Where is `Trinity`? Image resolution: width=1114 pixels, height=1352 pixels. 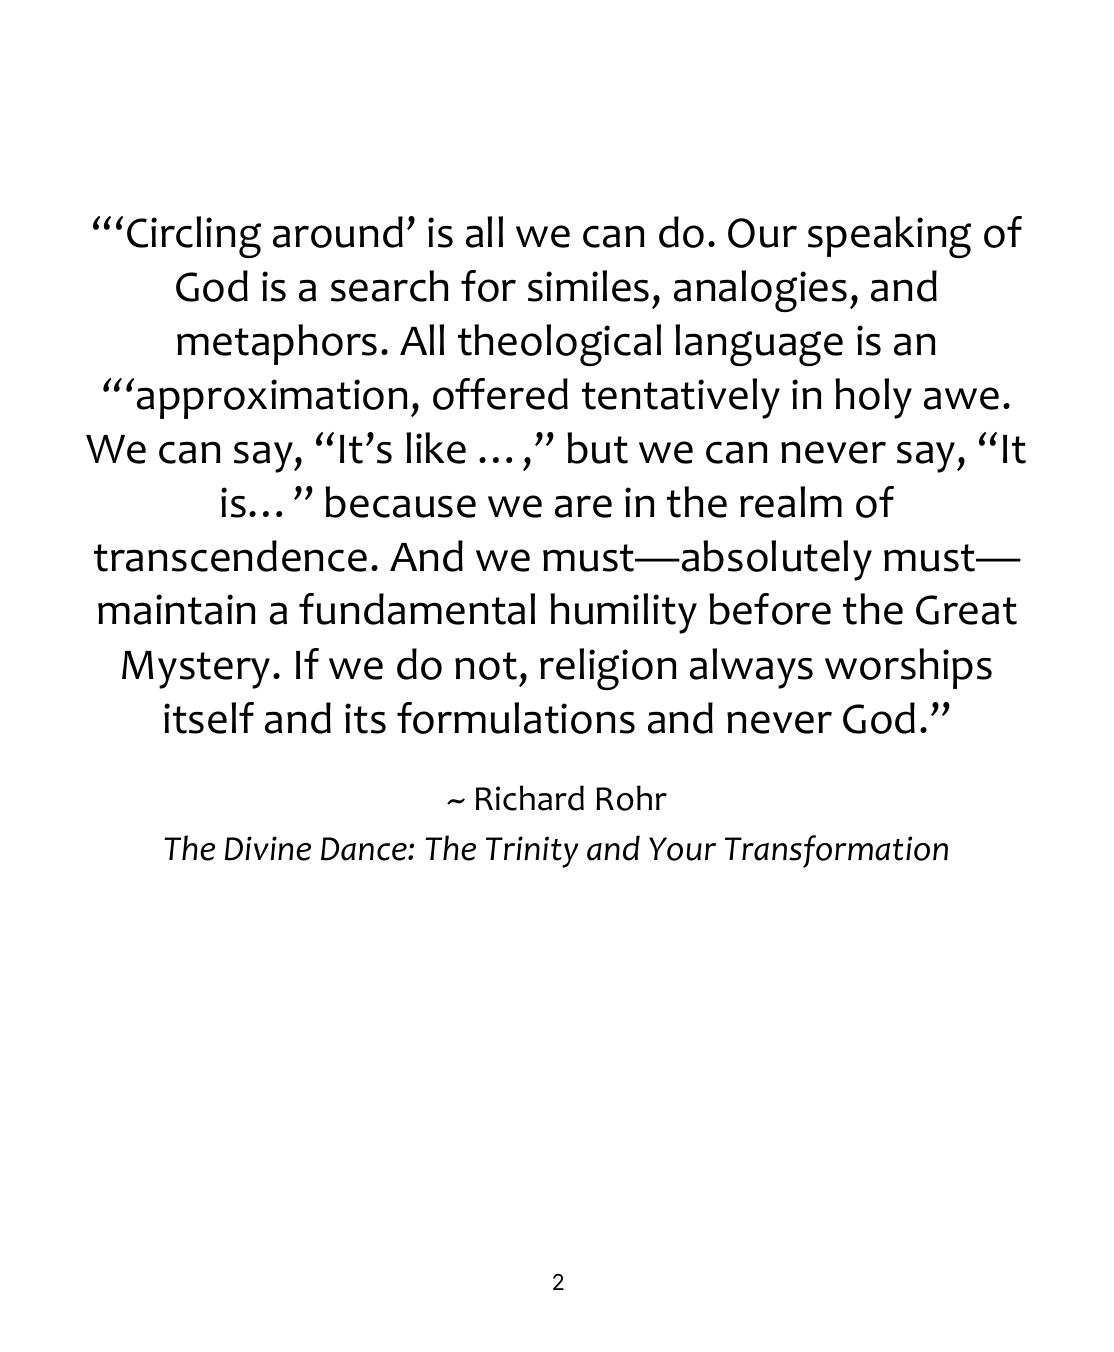
Trinity is located at coordinates (532, 852).
